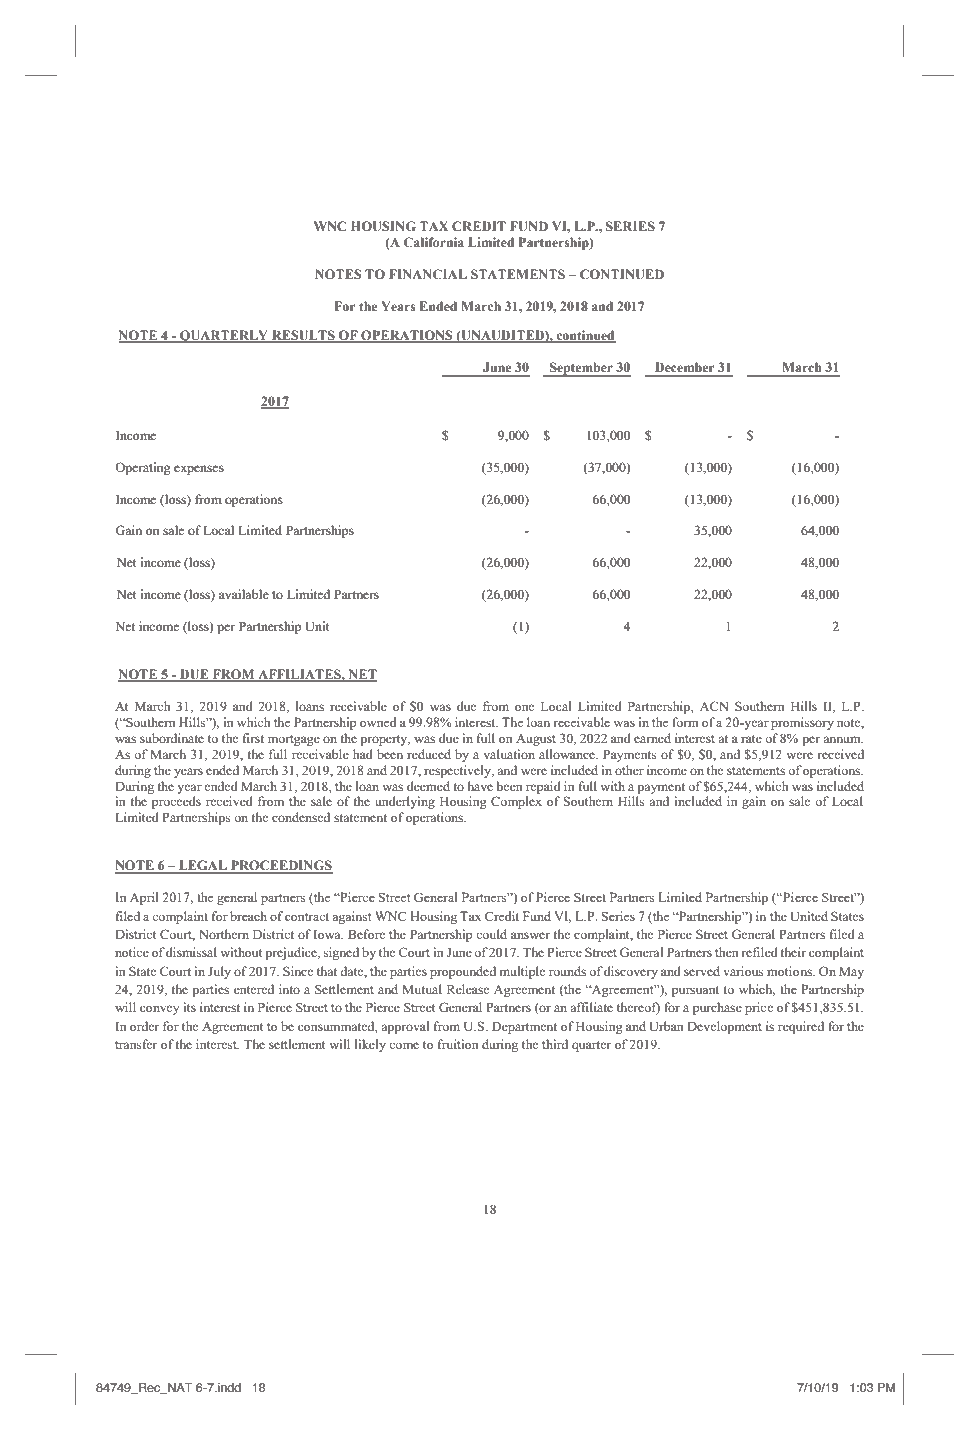 This screenshot has width=979, height=1430. I want to click on December, so click(685, 367).
